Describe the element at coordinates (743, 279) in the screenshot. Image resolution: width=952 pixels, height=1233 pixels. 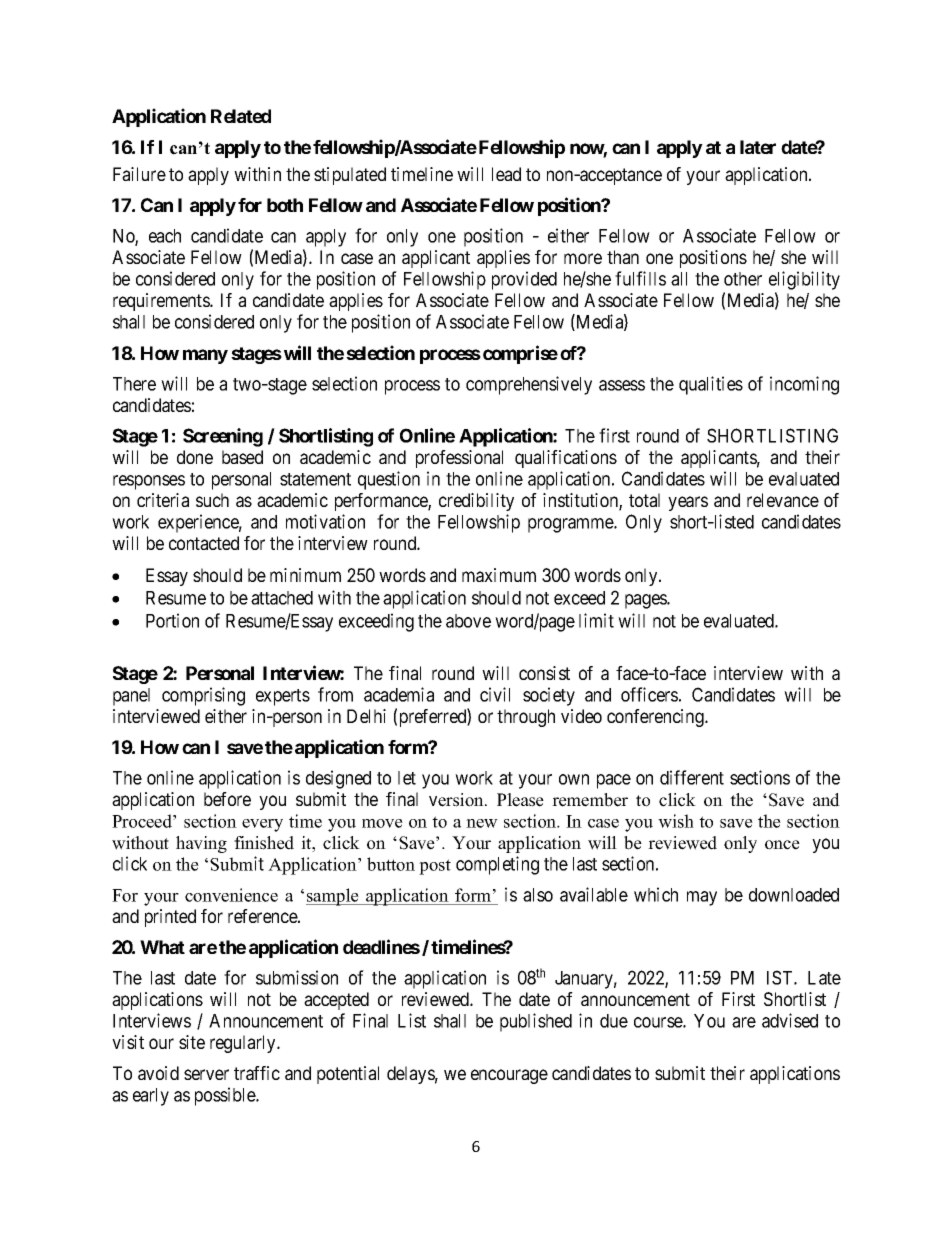
I see `other` at that location.
